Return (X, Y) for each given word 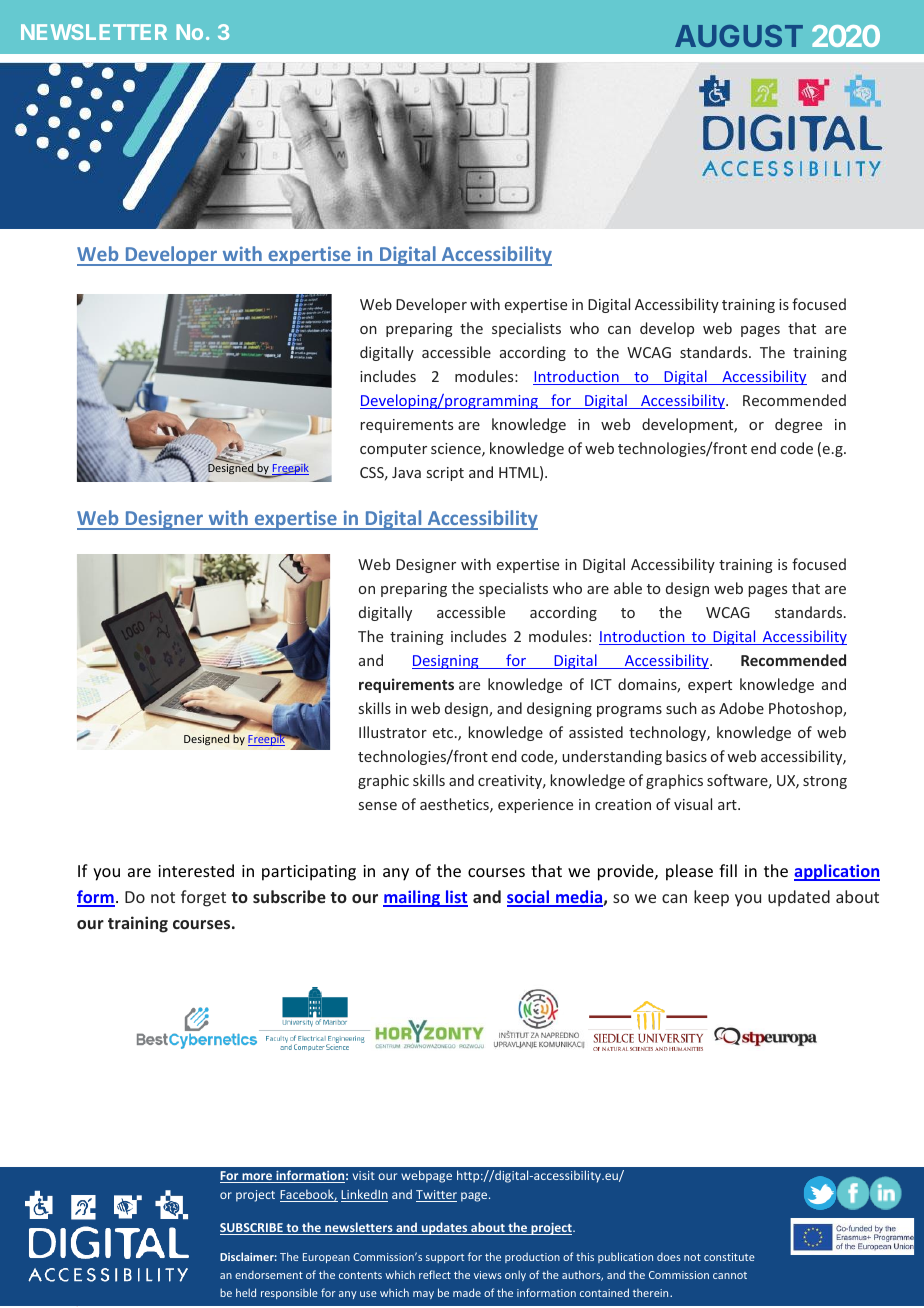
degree (798, 425)
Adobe (741, 708)
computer (393, 450)
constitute (729, 1257)
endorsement (269, 1274)
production (532, 1257)
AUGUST (739, 36)
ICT (601, 684)
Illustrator (393, 732)
